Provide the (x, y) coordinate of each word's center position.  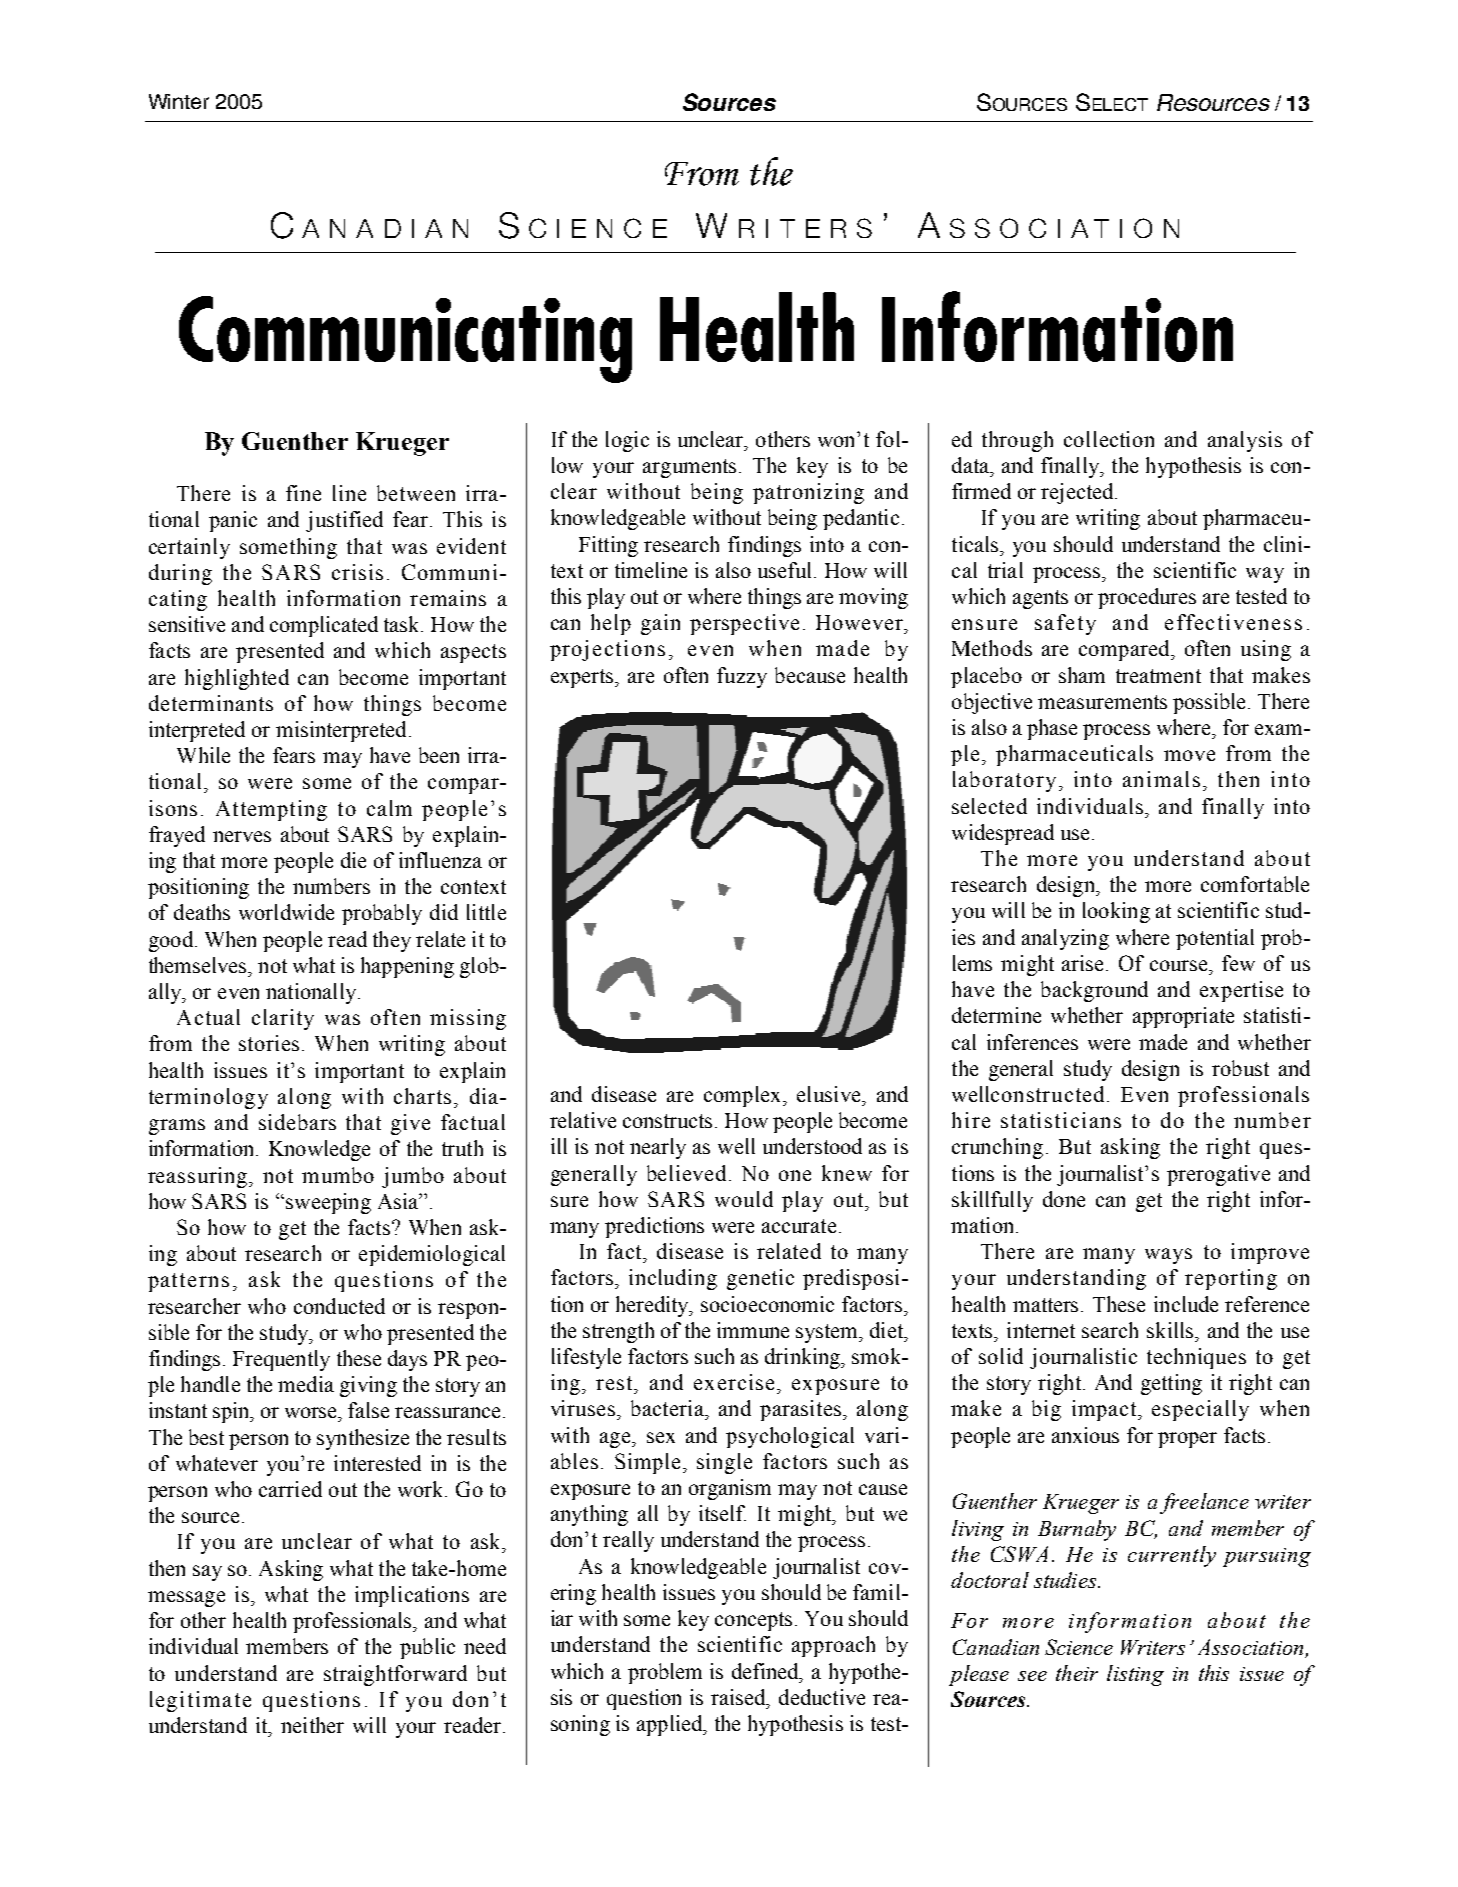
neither (312, 1725)
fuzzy (742, 677)
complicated (324, 626)
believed (686, 1173)
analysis (1245, 441)
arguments (689, 468)
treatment (1158, 676)
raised (739, 1697)
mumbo (338, 1175)
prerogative (1218, 1175)
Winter (179, 101)
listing (1135, 1675)
